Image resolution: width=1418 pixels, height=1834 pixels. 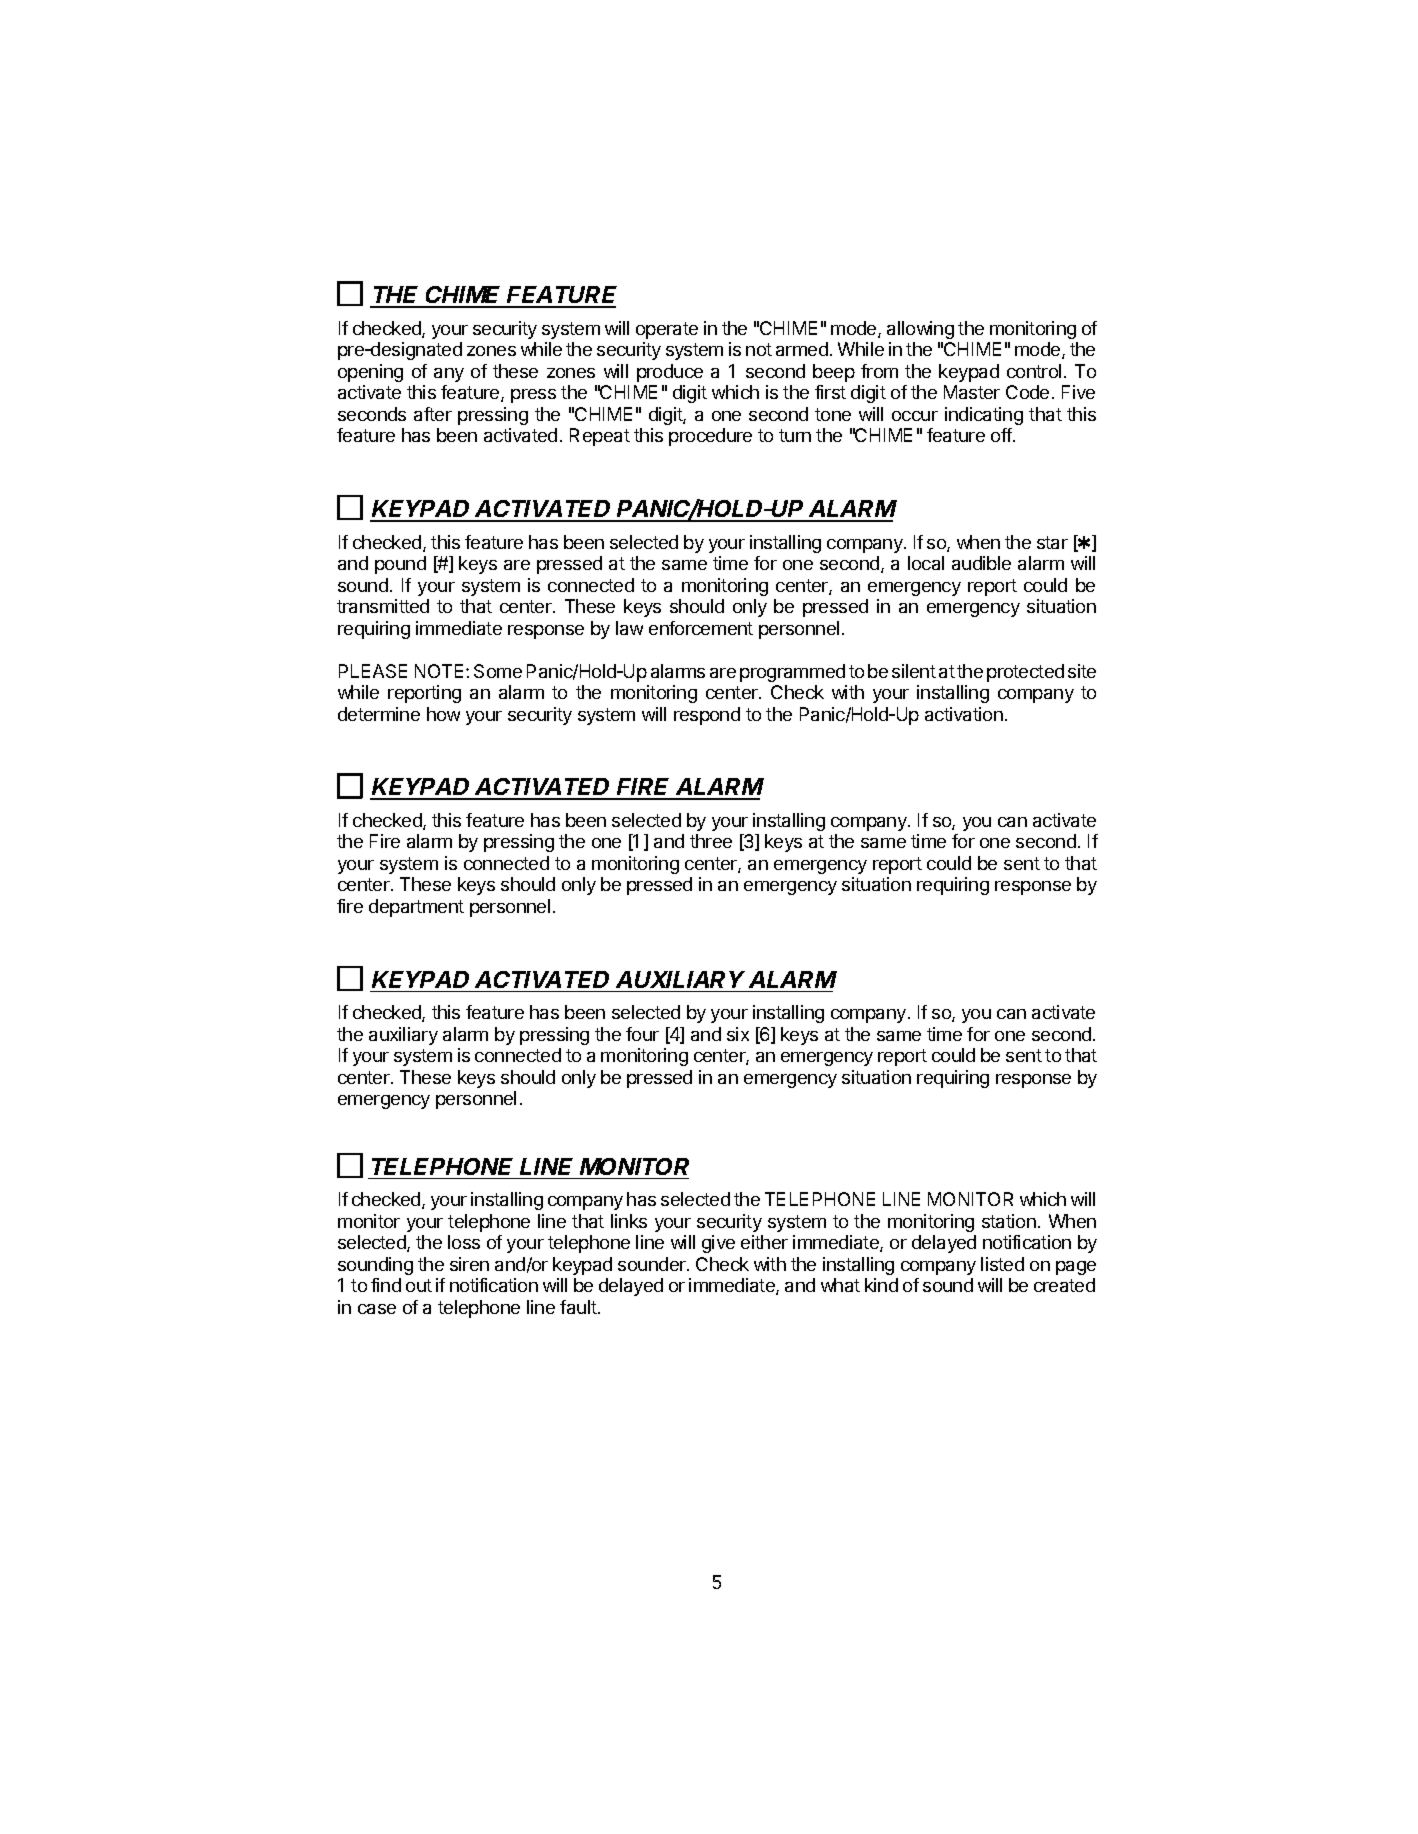 I want to click on produce, so click(x=670, y=373).
